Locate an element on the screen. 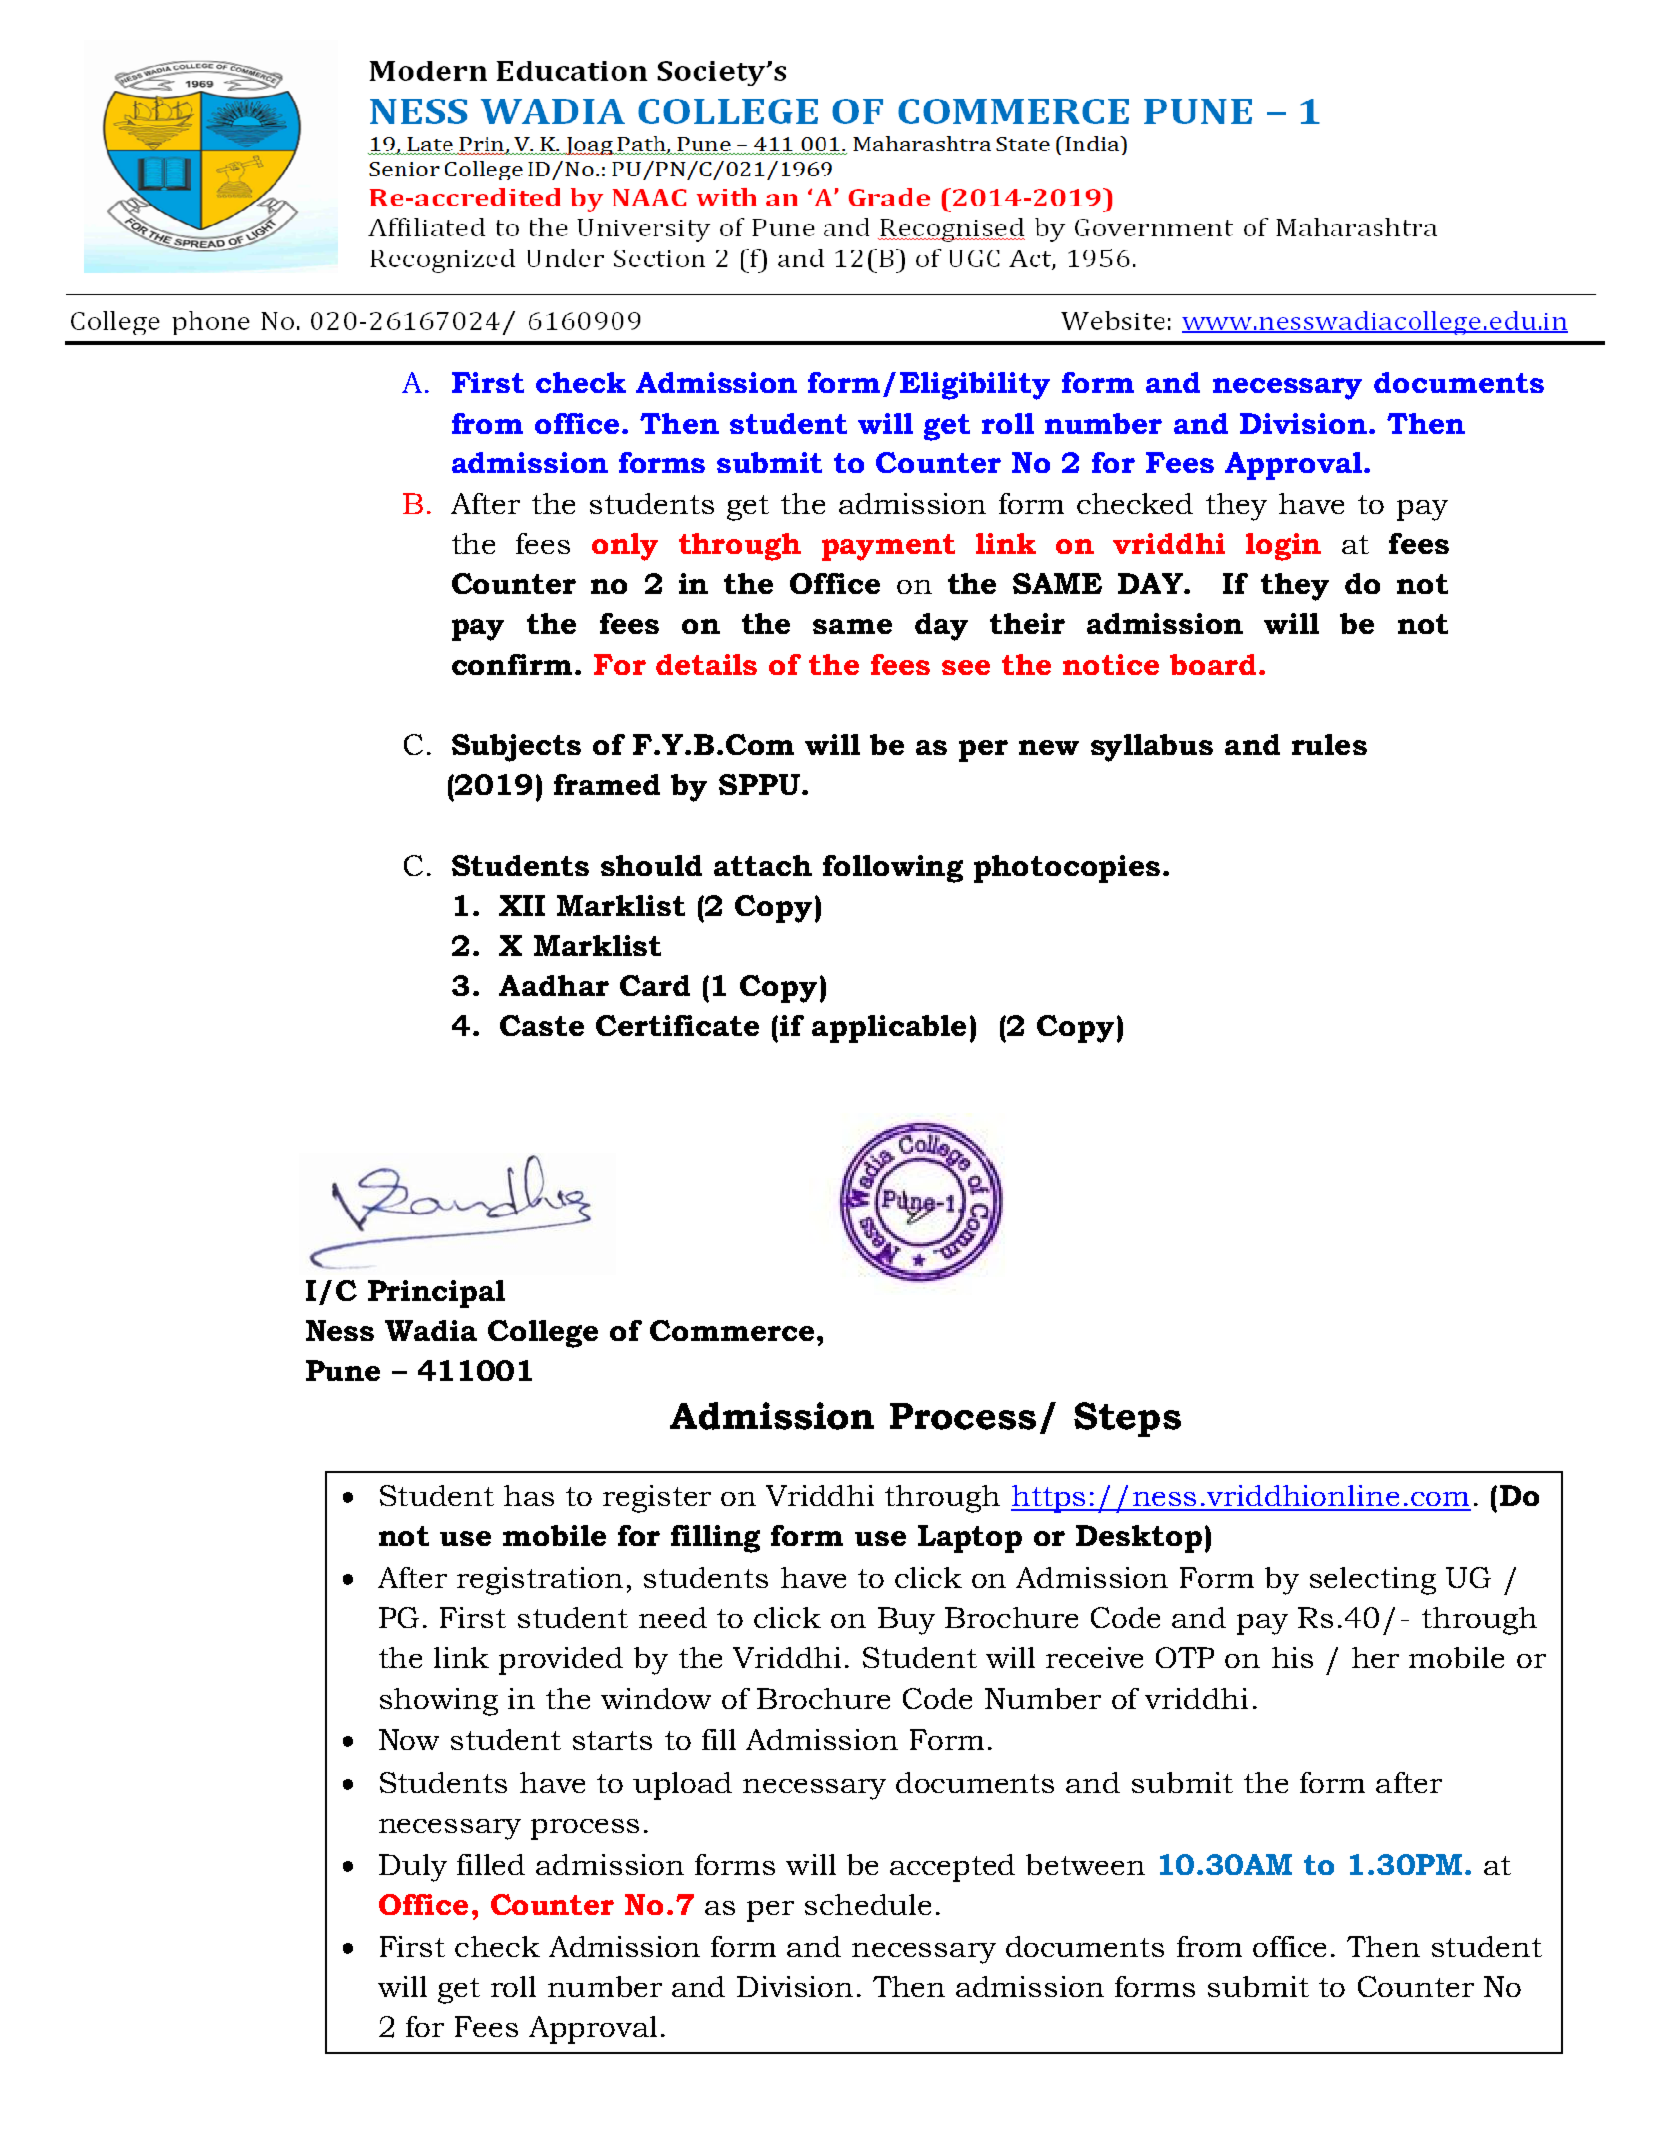  login is located at coordinates (1283, 547).
